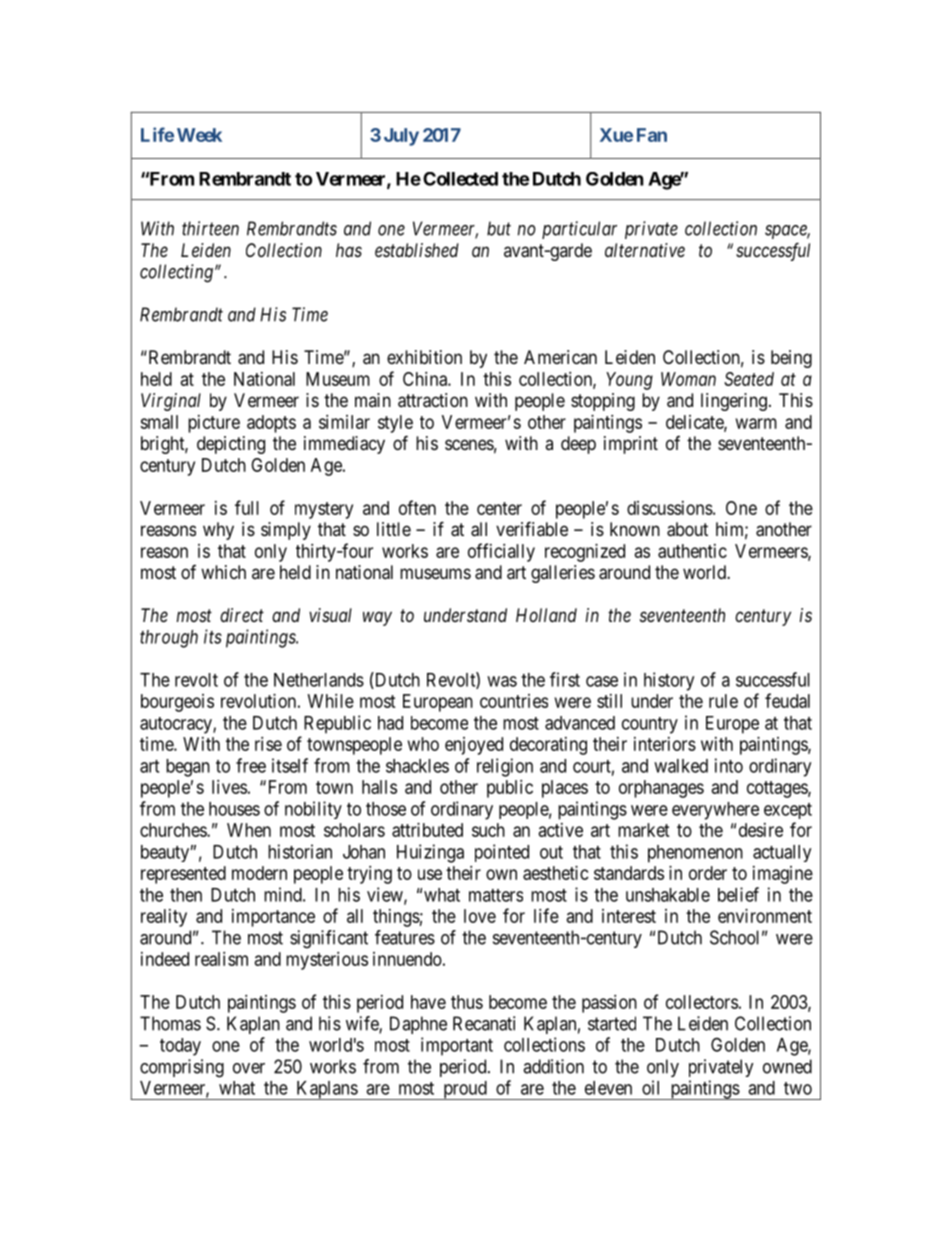 This screenshot has width=952, height=1233. Describe the element at coordinates (460, 179) in the screenshot. I see `Collected` at that location.
